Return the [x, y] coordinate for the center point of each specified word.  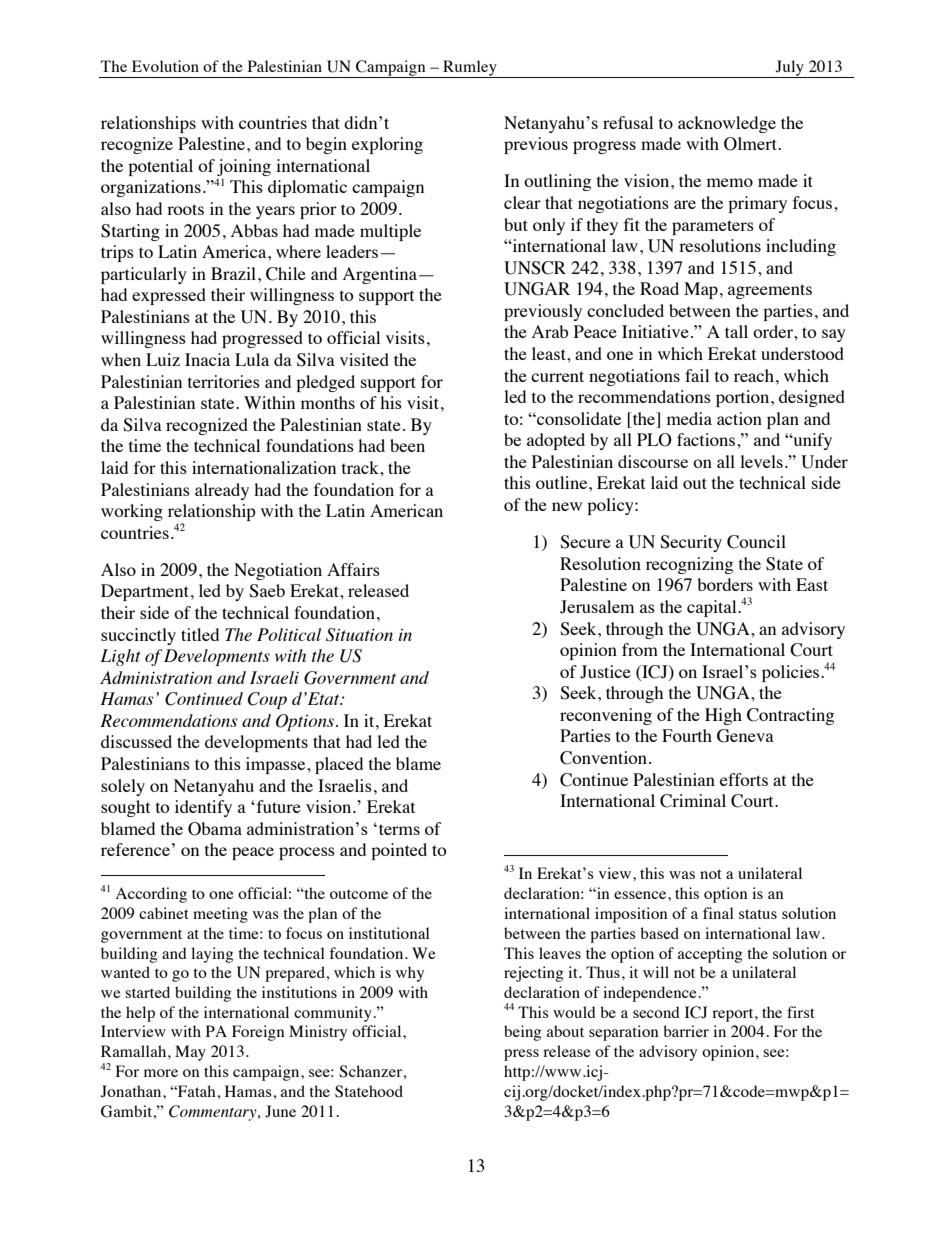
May [190, 1053]
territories [224, 381]
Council [756, 542]
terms [399, 829]
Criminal [693, 801]
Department [146, 592]
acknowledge [727, 124]
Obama [215, 829]
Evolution [165, 66]
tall [736, 331]
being [522, 1033]
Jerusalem [597, 607]
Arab [550, 331]
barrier [686, 1031]
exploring [387, 145]
